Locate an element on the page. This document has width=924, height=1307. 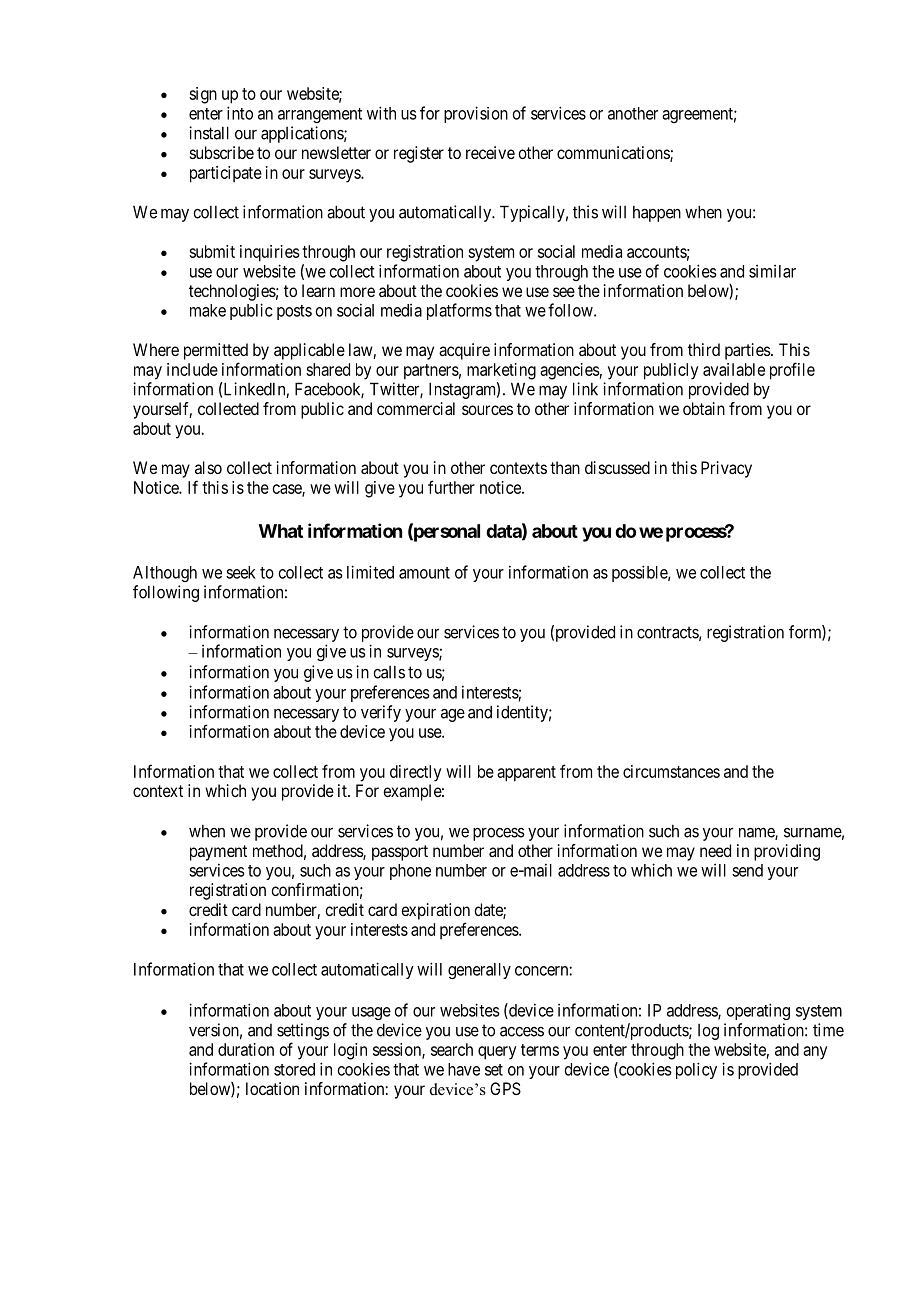
happen is located at coordinates (657, 214).
